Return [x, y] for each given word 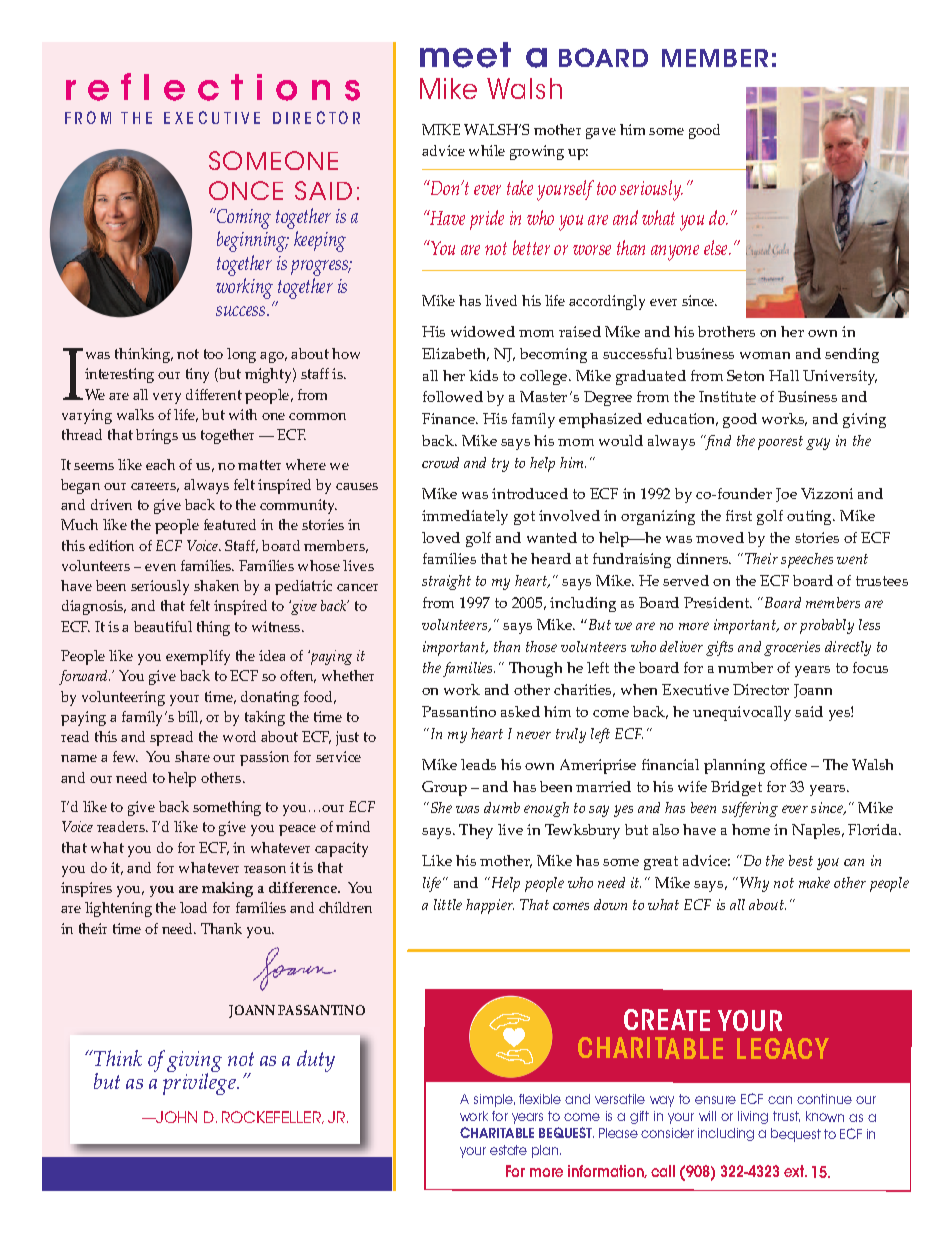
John [175, 1117]
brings [157, 436]
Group [444, 788]
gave [601, 133]
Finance [449, 418]
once [246, 190]
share [192, 756]
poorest [780, 443]
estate [508, 1150]
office [788, 764]
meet [465, 55]
